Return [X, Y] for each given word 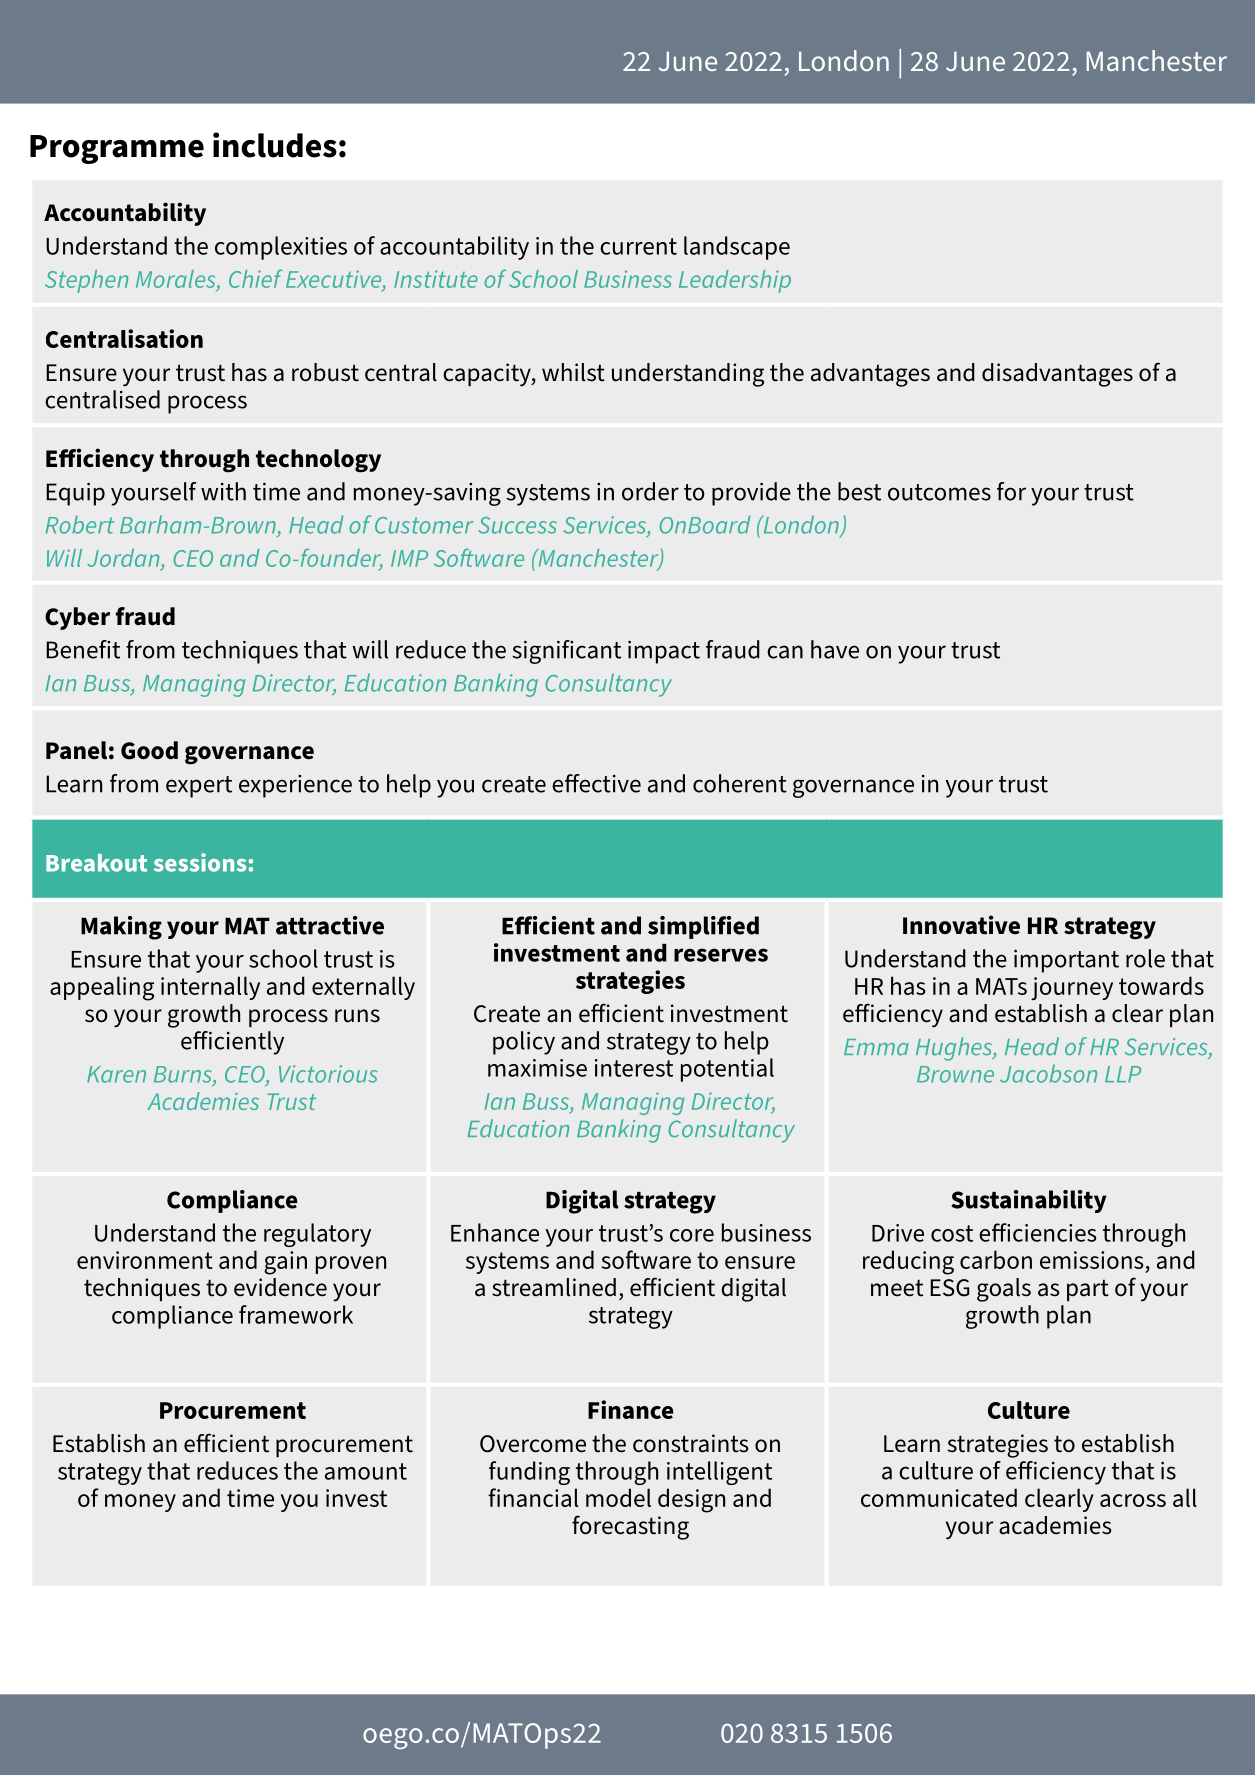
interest [634, 1068]
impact [664, 652]
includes [275, 145]
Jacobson [1048, 1073]
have [835, 649]
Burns [184, 1075]
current [638, 246]
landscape [737, 248]
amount [366, 1471]
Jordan [124, 559]
